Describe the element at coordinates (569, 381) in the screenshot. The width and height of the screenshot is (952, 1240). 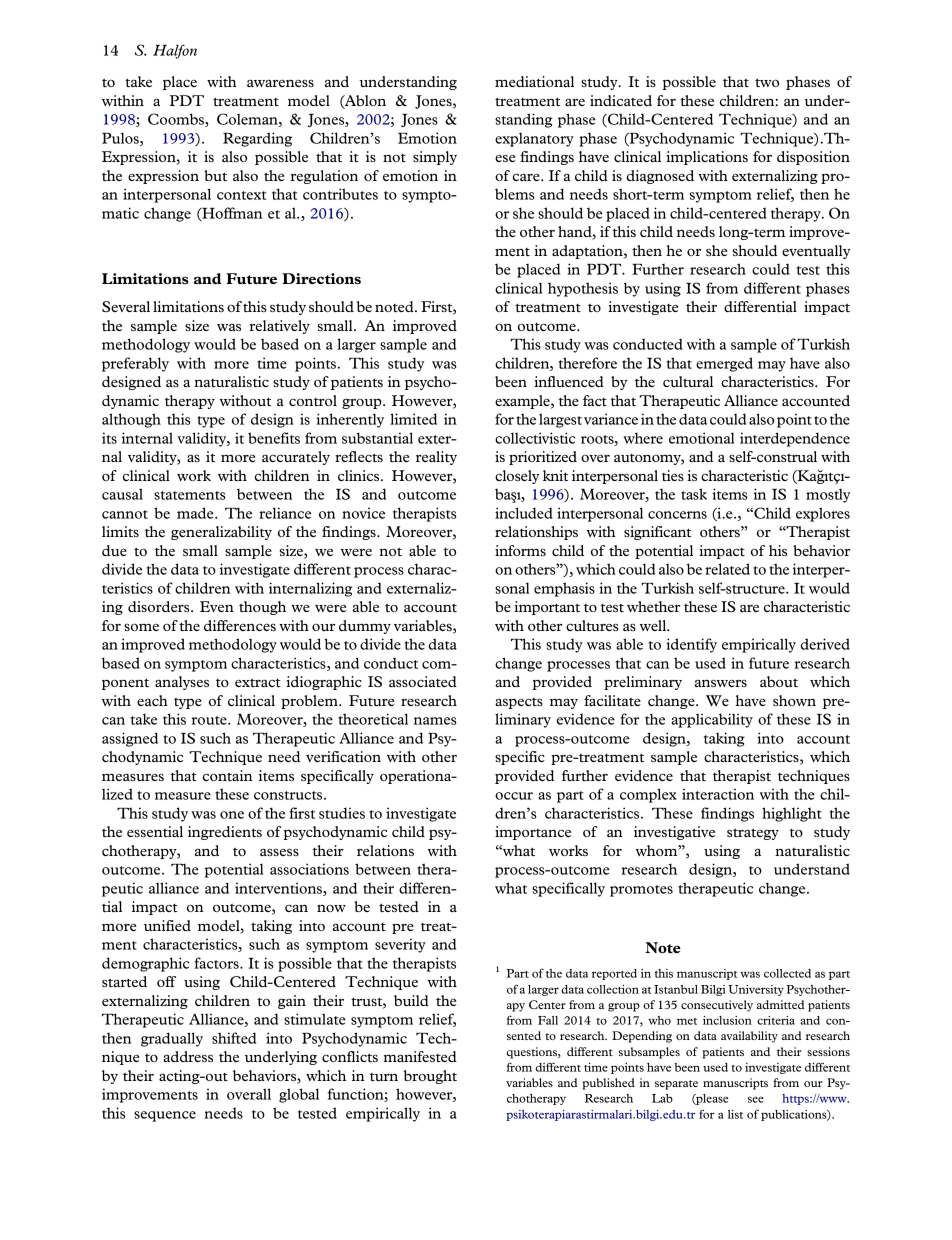
I see `influenced` at that location.
